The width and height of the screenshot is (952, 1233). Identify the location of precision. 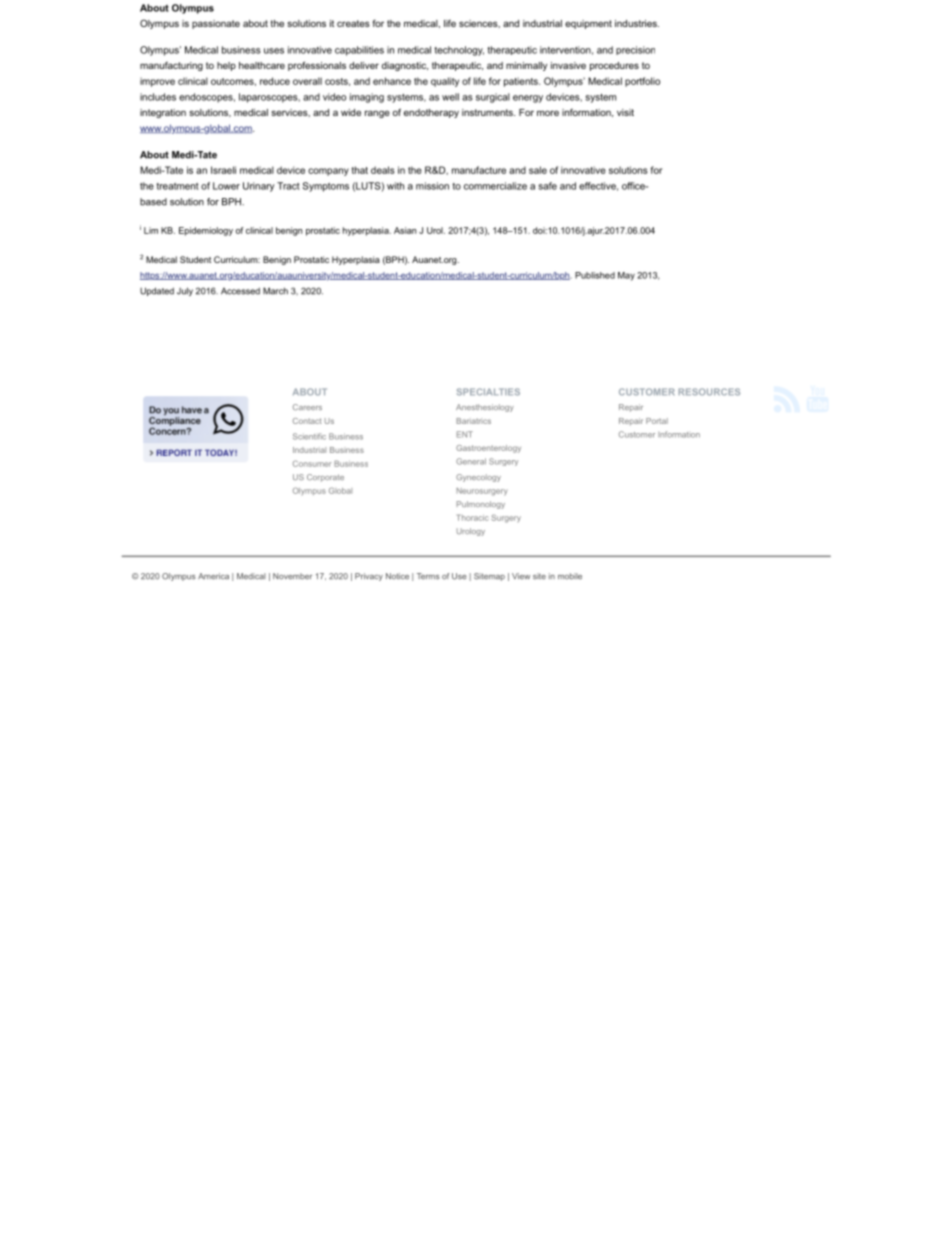
(635, 50).
